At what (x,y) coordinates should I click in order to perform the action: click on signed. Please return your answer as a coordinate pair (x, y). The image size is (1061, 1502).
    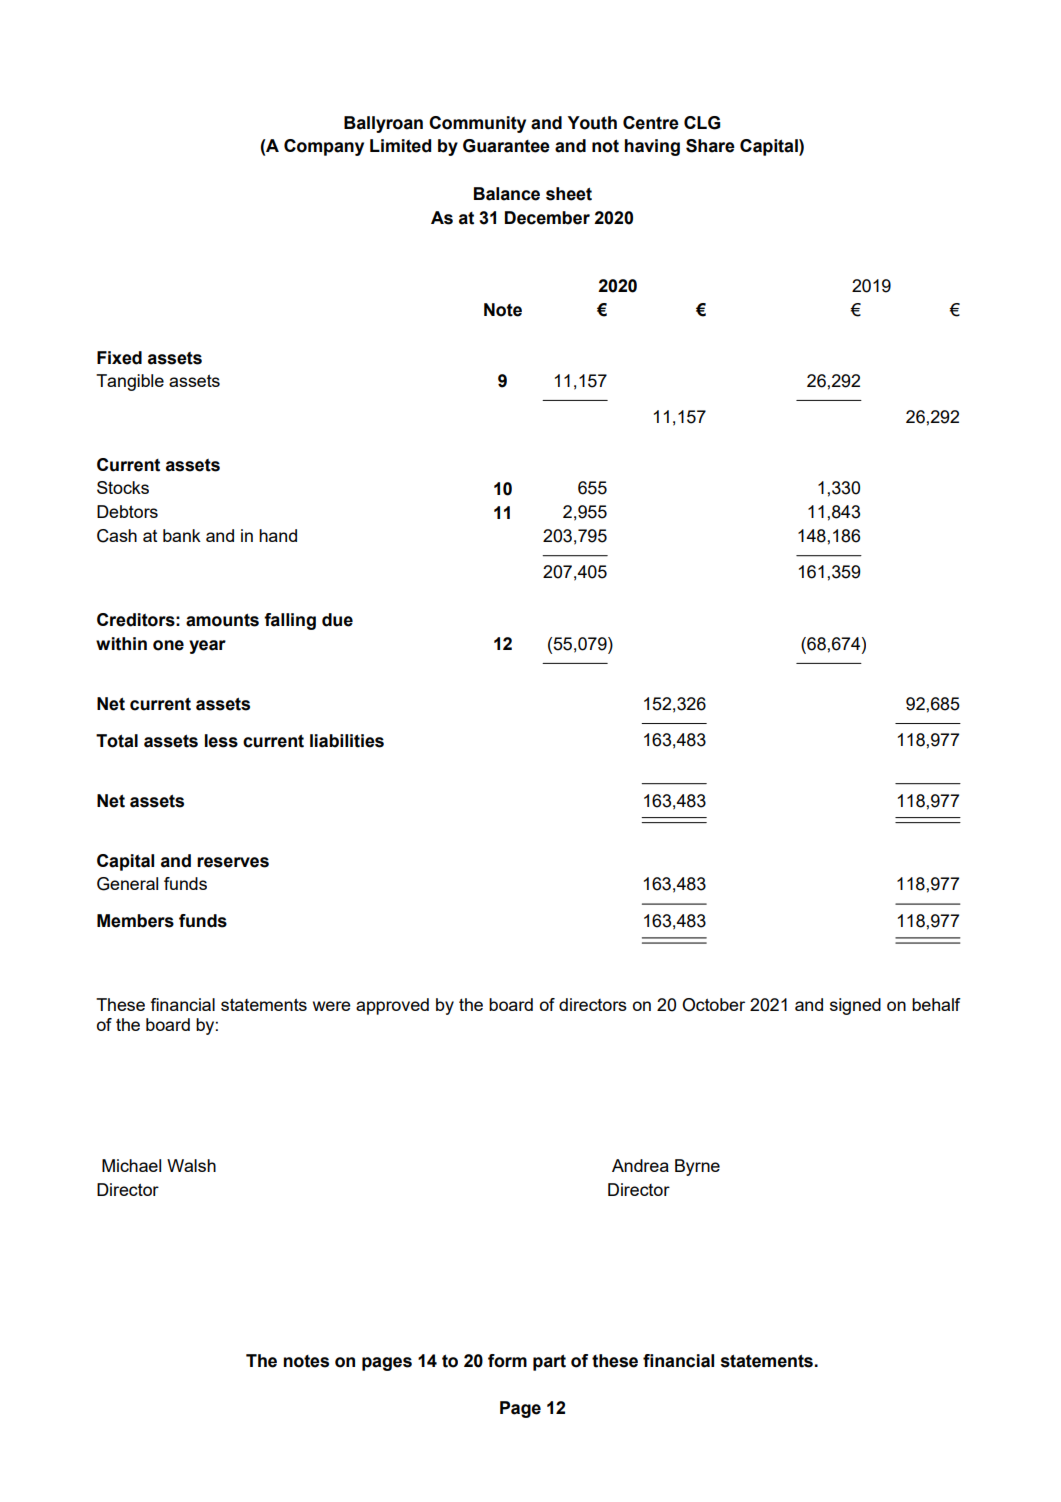
    Looking at the image, I should click on (855, 1006).
